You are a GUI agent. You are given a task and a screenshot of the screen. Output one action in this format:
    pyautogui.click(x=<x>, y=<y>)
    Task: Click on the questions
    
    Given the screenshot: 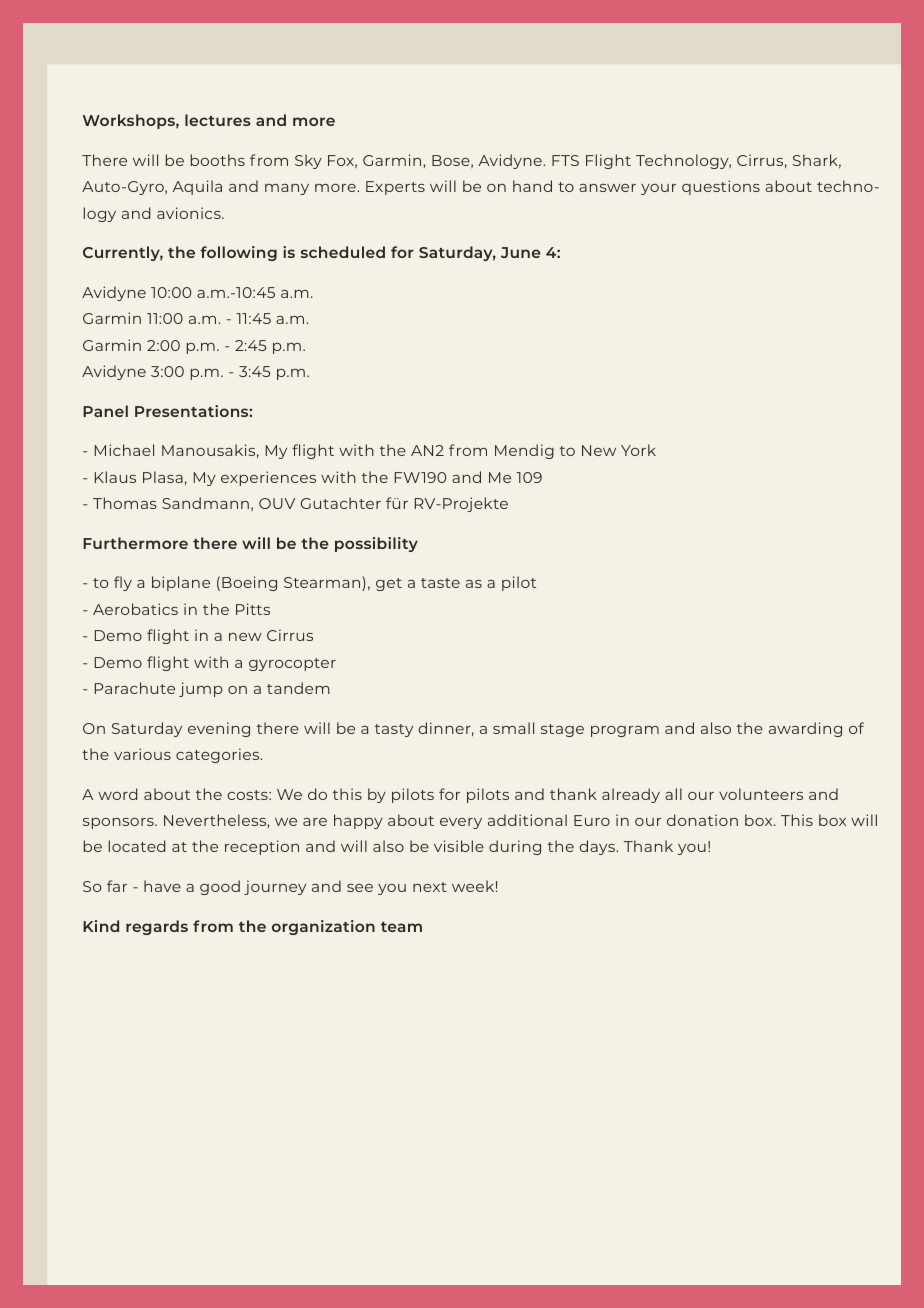 What is the action you would take?
    pyautogui.click(x=721, y=187)
